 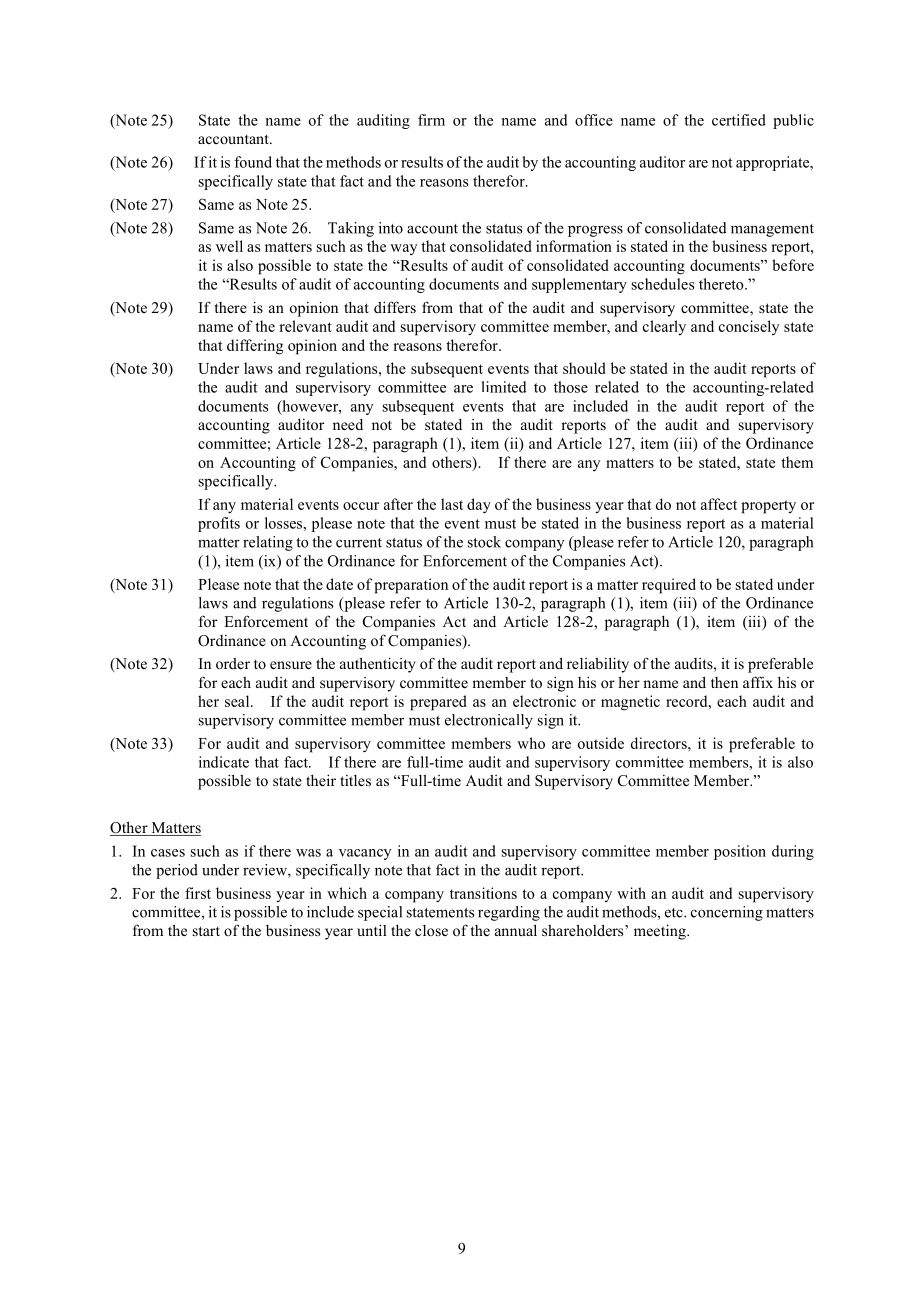 What do you see at coordinates (727, 913) in the document?
I see `concerning` at bounding box center [727, 913].
